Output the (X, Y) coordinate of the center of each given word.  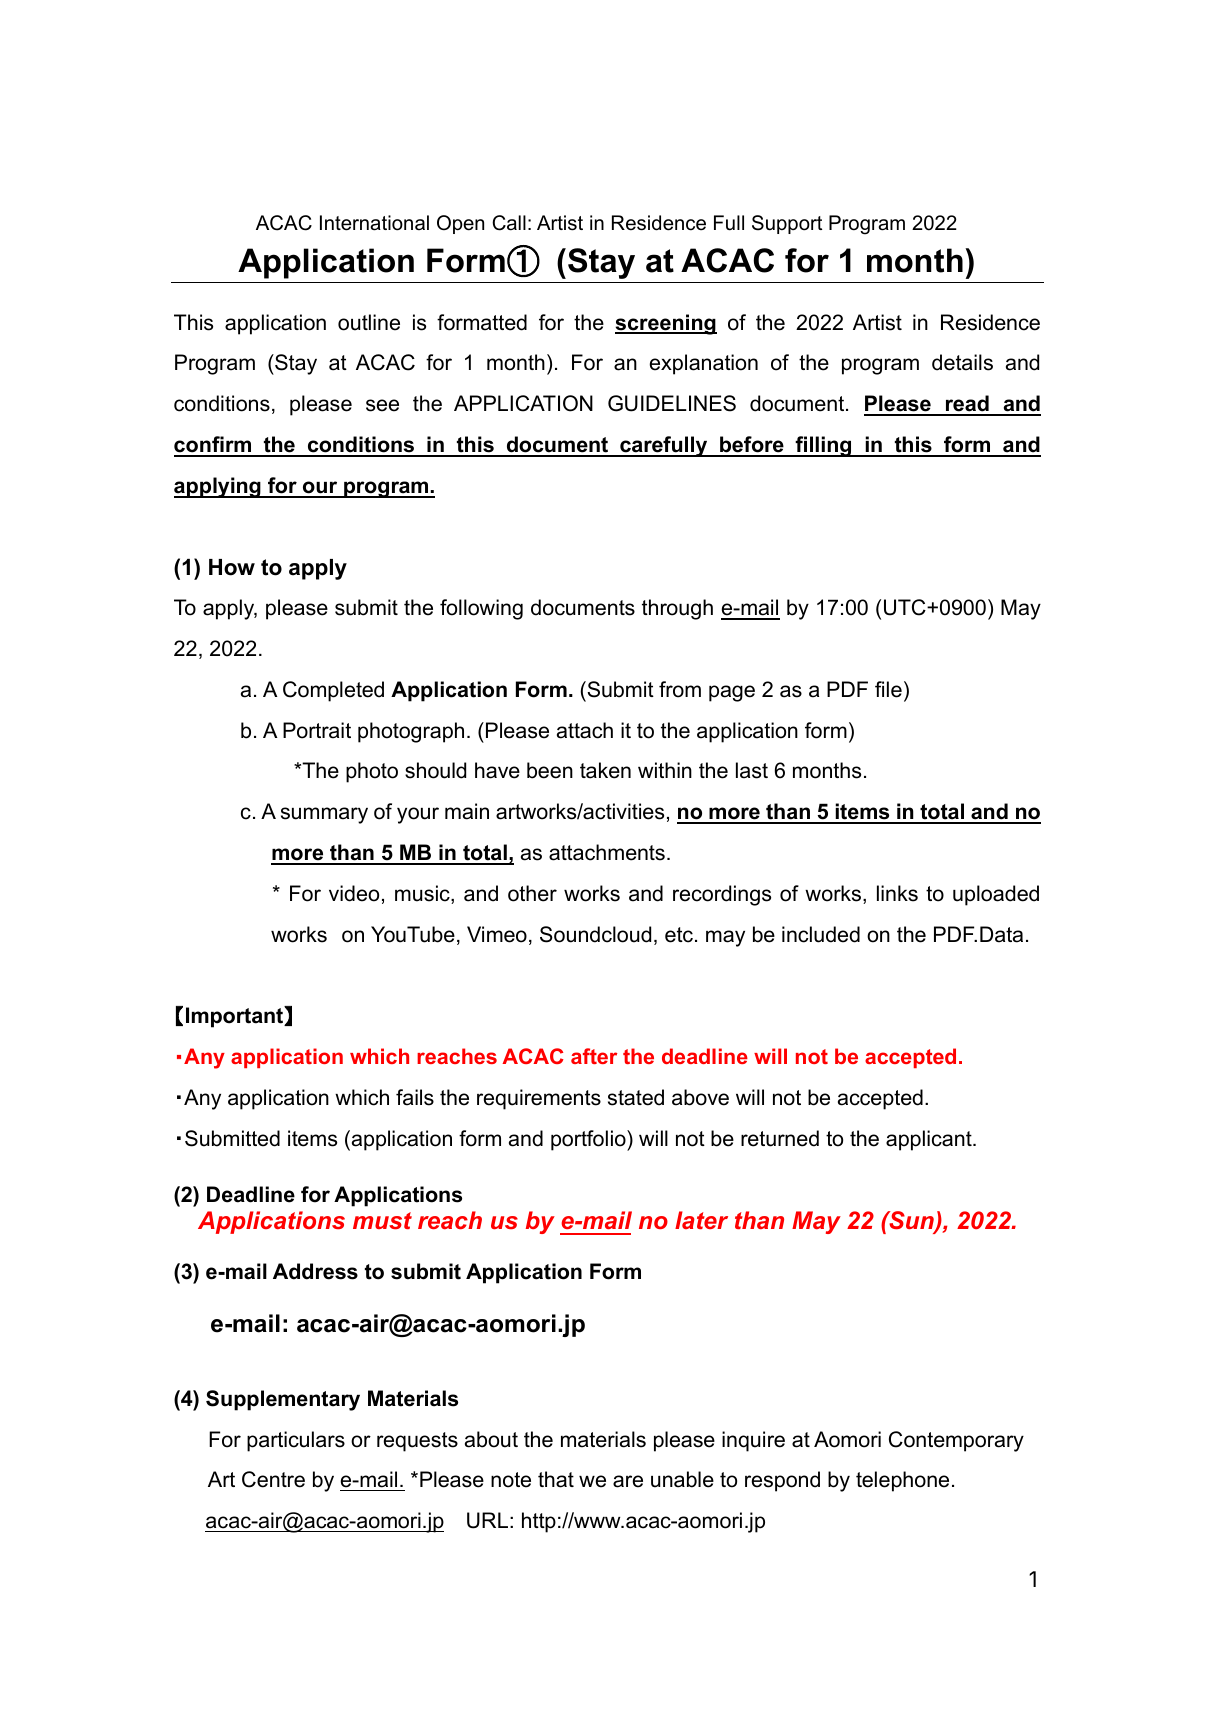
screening (666, 324)
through (677, 609)
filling (823, 446)
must (382, 1220)
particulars (296, 1441)
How (232, 567)
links (897, 893)
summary (324, 815)
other (532, 893)
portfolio (589, 1140)
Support (787, 224)
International (374, 223)
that (556, 1479)
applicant (930, 1140)
